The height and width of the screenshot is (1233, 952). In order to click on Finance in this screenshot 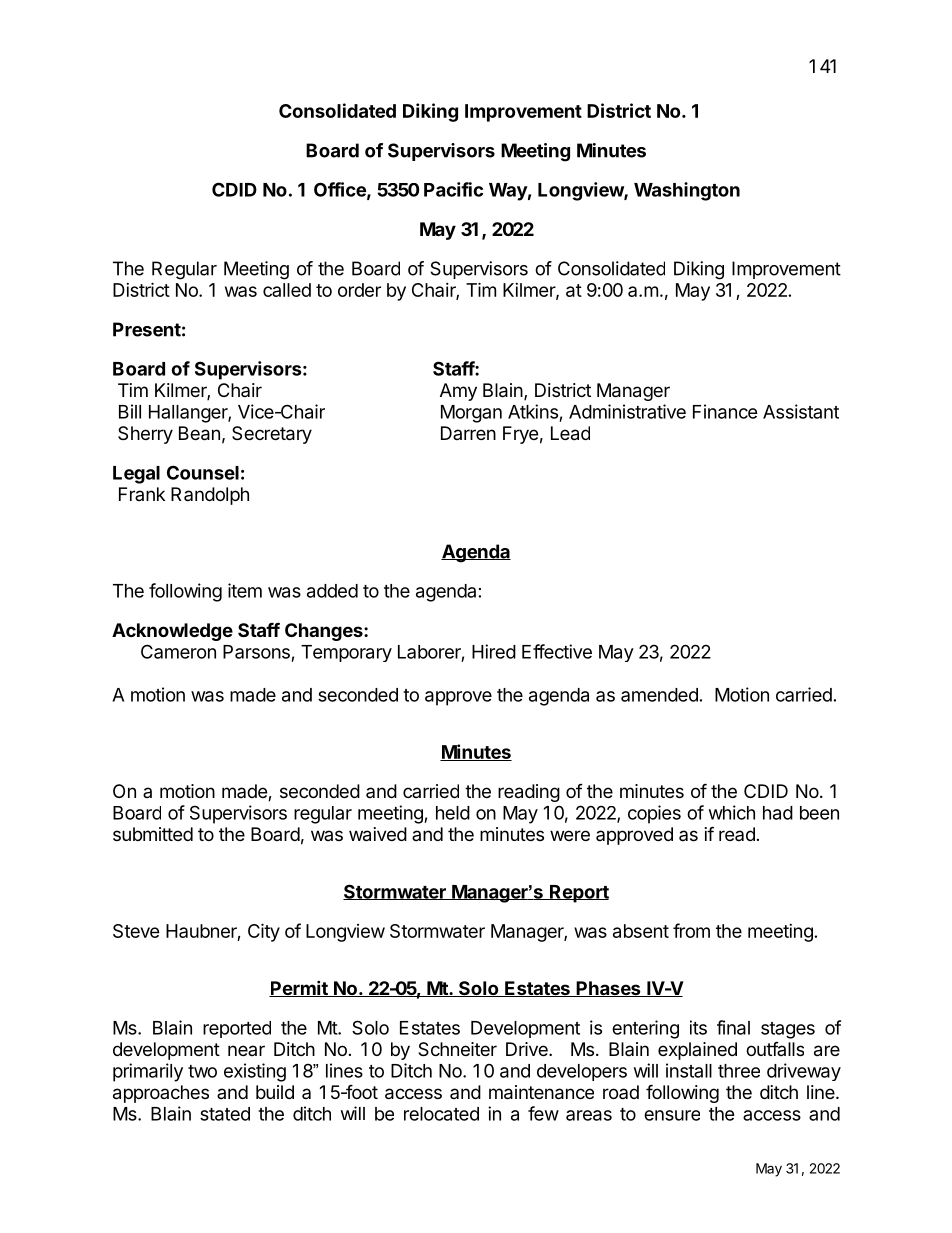, I will do `click(725, 411)`.
